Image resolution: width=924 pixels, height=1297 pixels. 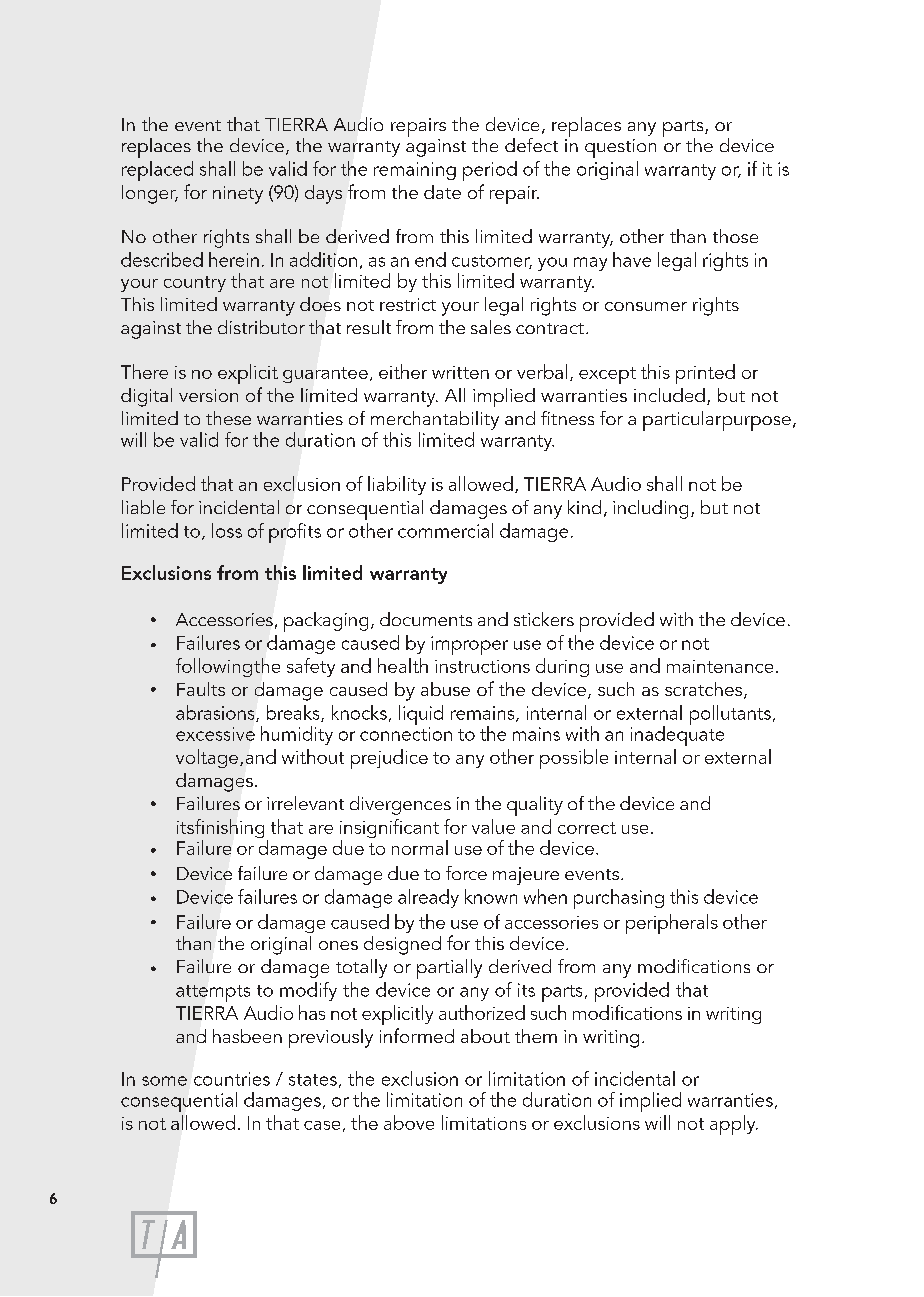 What do you see at coordinates (201, 689) in the screenshot?
I see `Faults` at bounding box center [201, 689].
